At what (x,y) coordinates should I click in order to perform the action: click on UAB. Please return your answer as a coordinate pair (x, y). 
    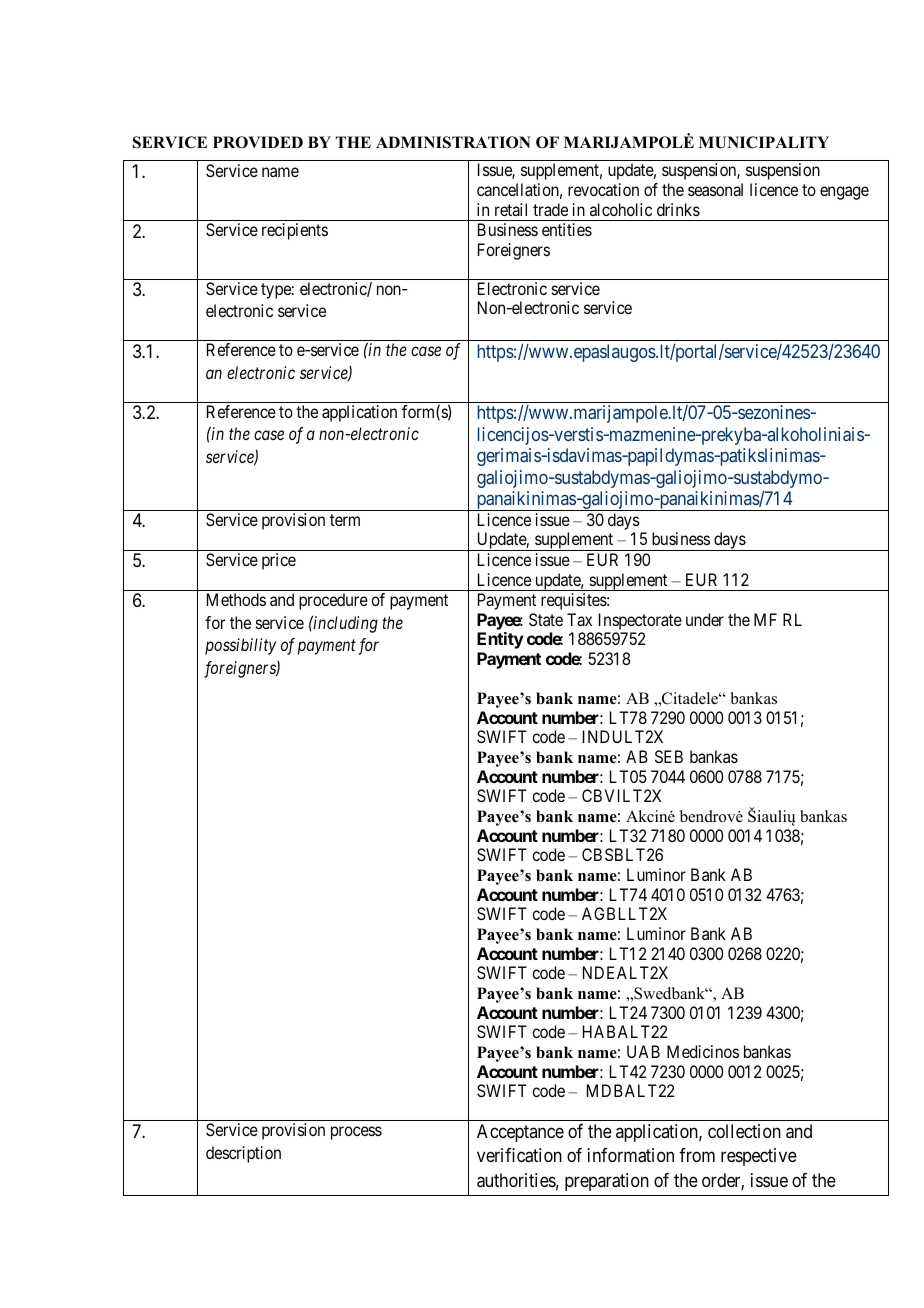
    Looking at the image, I should click on (643, 1051).
